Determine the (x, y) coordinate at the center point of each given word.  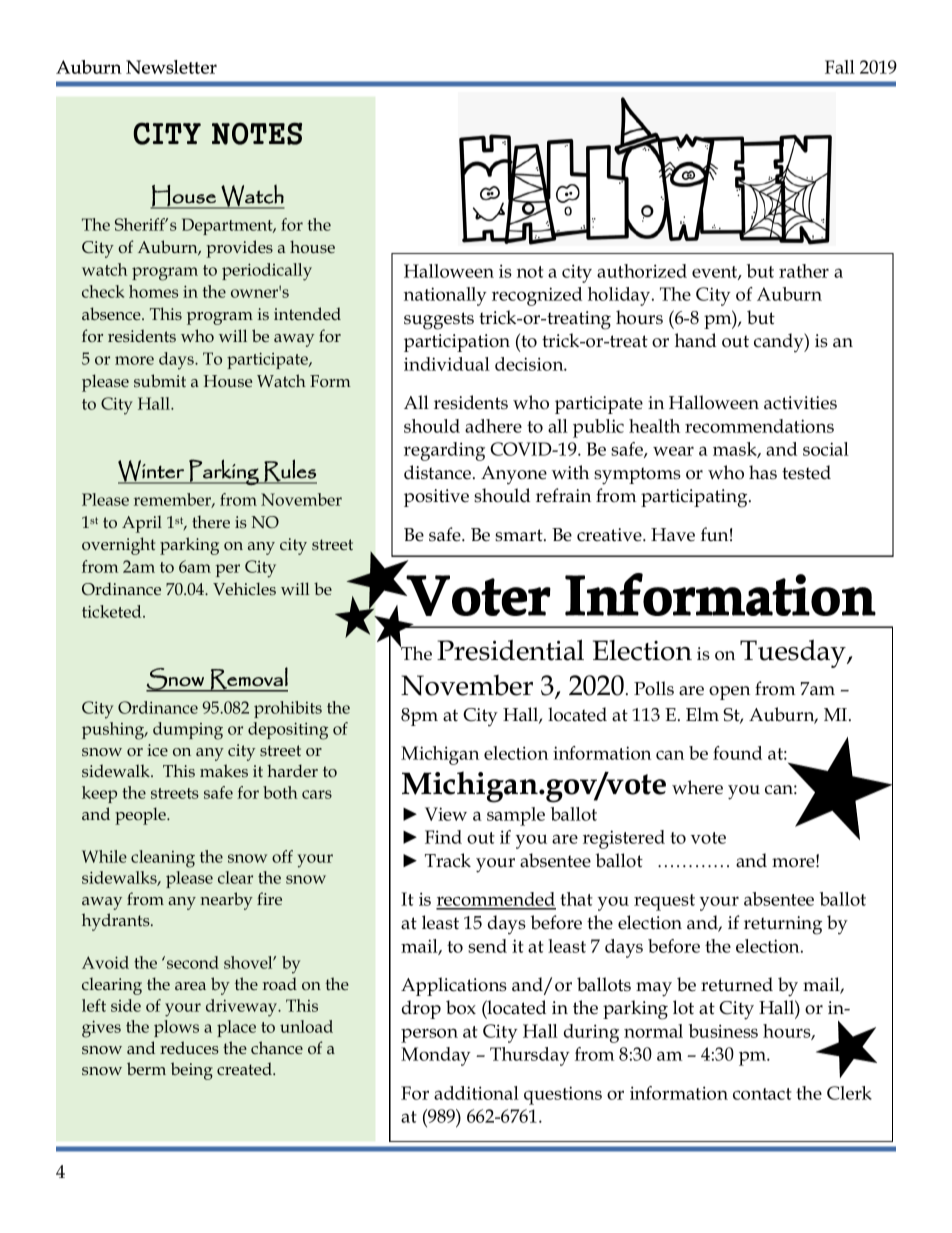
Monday (436, 1056)
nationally (445, 296)
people (141, 816)
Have (673, 535)
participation (457, 343)
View (446, 814)
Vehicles (244, 588)
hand (695, 340)
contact (762, 1094)
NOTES (257, 133)
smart (520, 535)
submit (160, 380)
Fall (840, 67)
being (192, 1071)
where (697, 787)
